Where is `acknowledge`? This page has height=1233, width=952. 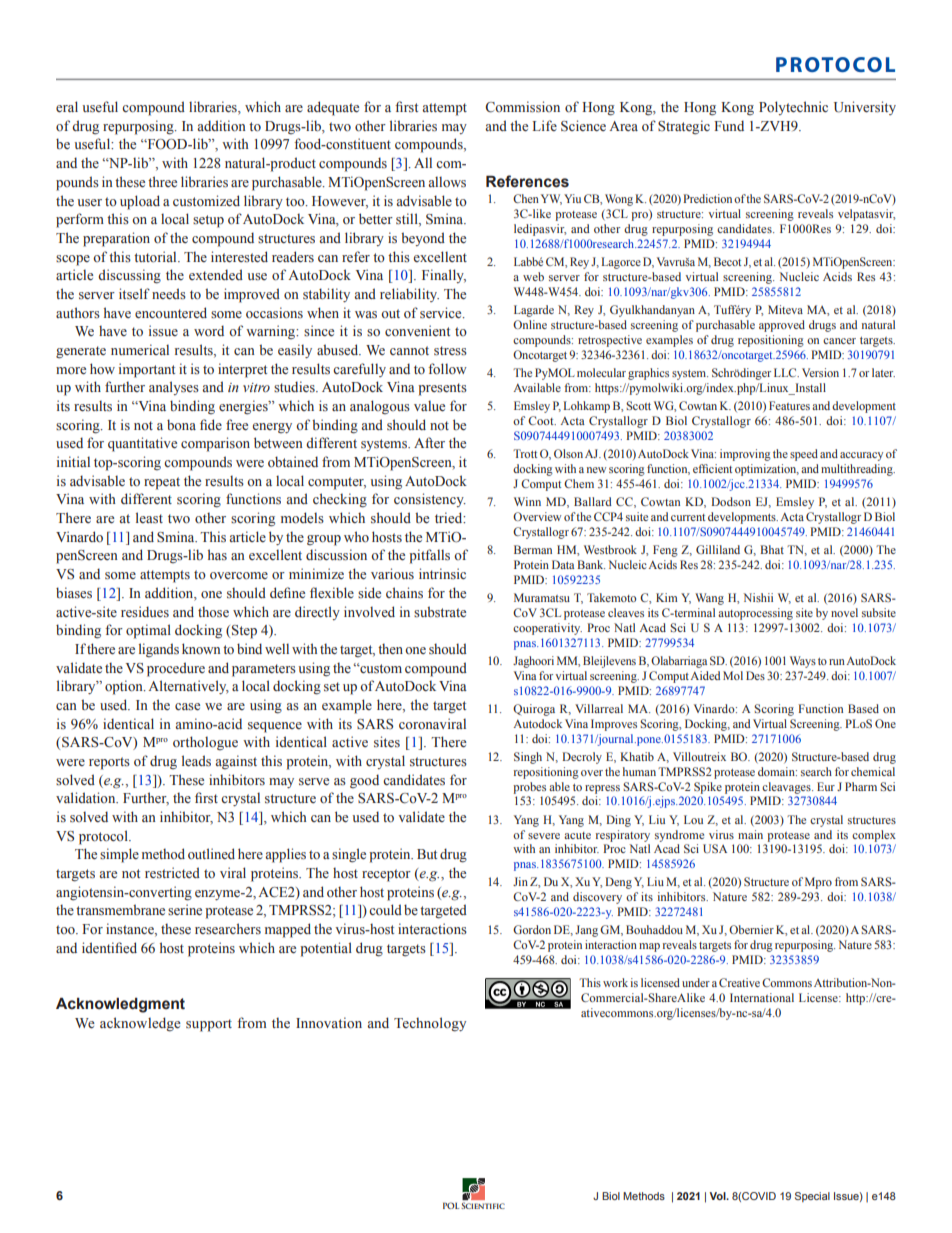 acknowledge is located at coordinates (140, 1024).
